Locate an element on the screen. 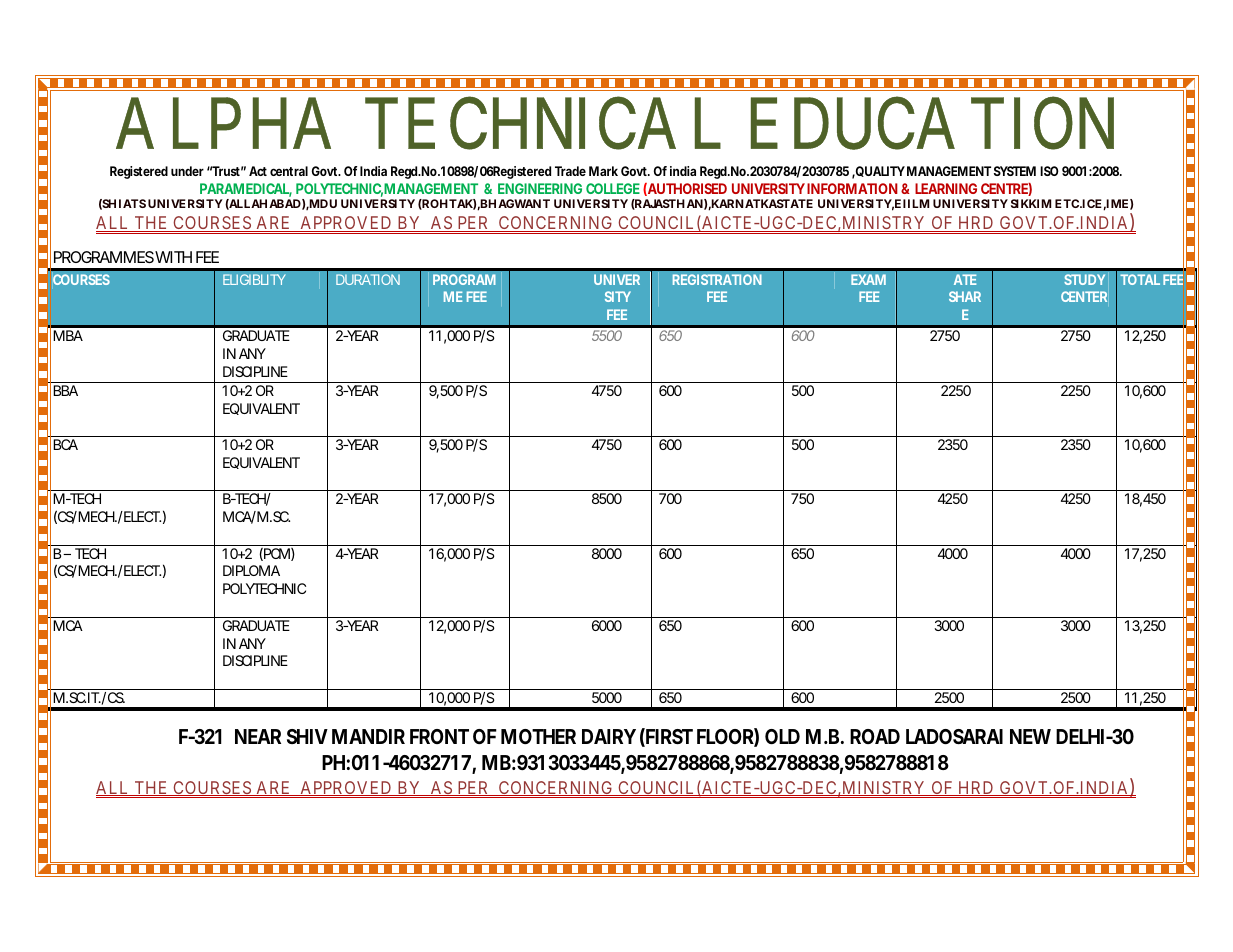 The width and height of the screenshot is (1233, 952). EDUCATION is located at coordinates (932, 123).
